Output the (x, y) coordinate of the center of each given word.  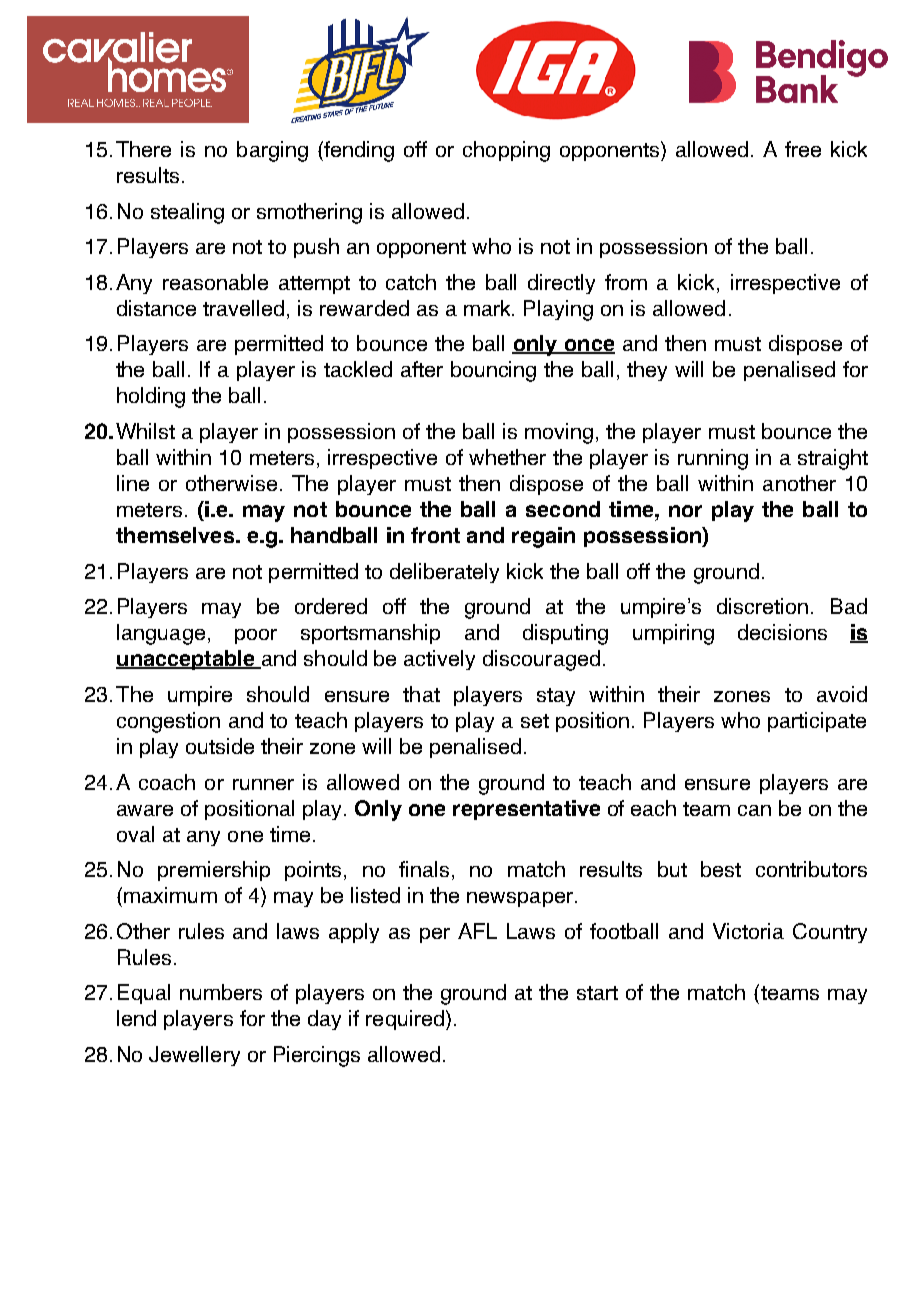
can (754, 810)
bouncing (493, 371)
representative (526, 810)
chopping (506, 151)
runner (263, 784)
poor (256, 636)
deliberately (444, 573)
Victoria (748, 931)
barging (272, 151)
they (647, 371)
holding (151, 397)
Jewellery (194, 1056)
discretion (762, 606)
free (803, 149)
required (405, 1020)
